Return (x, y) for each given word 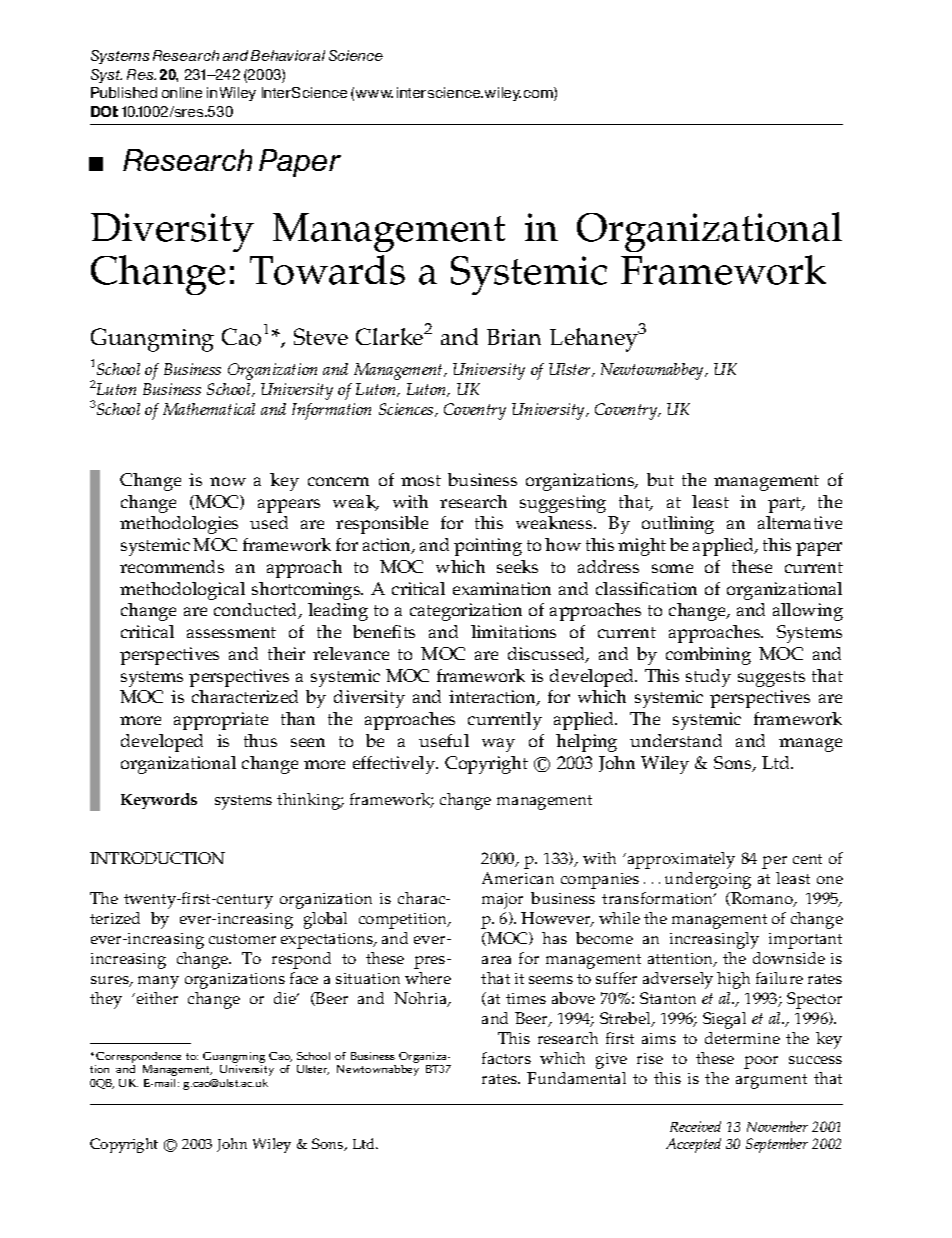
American (518, 878)
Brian (514, 337)
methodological (182, 591)
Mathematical (209, 409)
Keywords (159, 801)
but (660, 479)
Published (124, 92)
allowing (808, 612)
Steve (321, 336)
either (156, 998)
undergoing (708, 880)
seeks (517, 566)
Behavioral (288, 55)
